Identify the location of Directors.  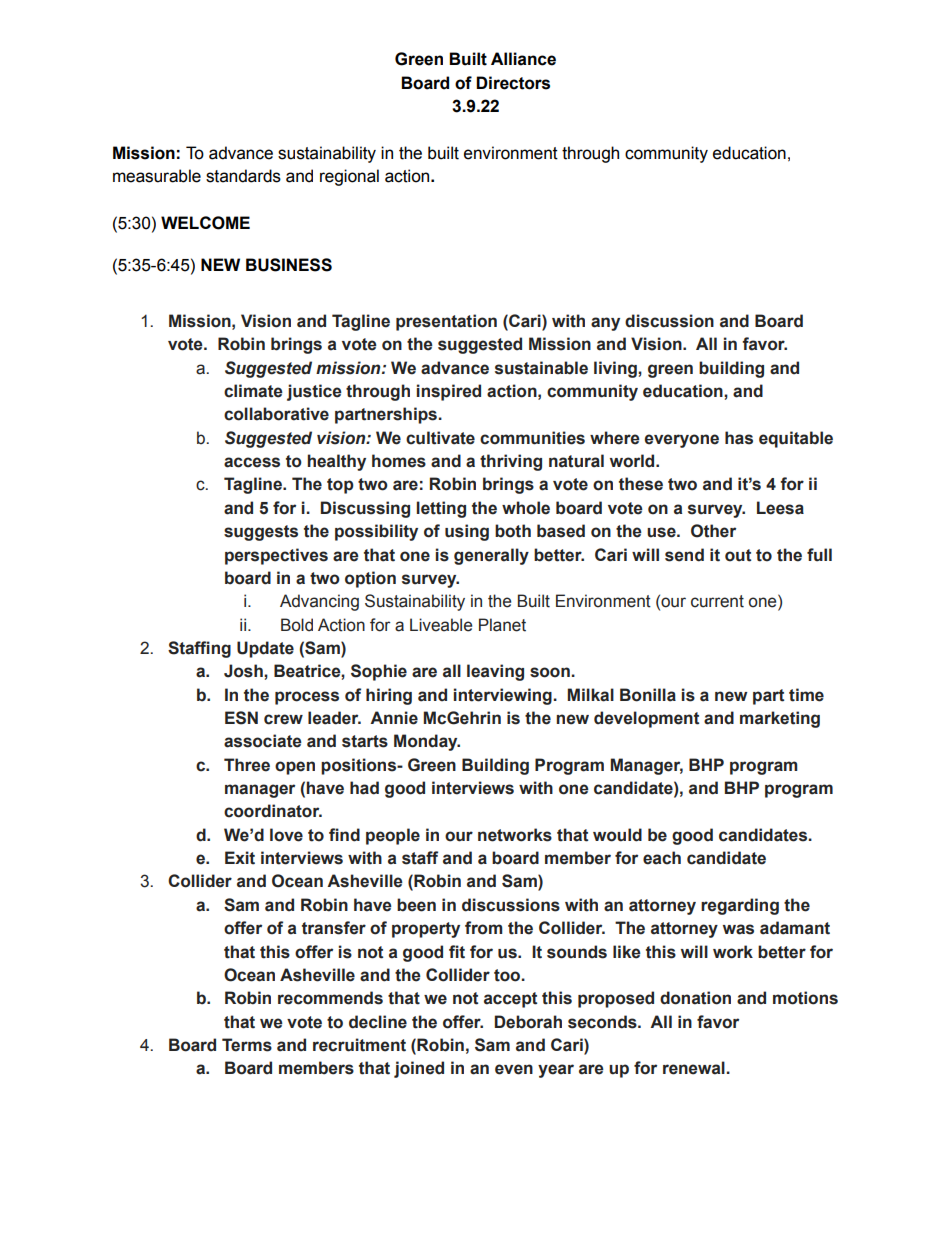
(513, 83).
